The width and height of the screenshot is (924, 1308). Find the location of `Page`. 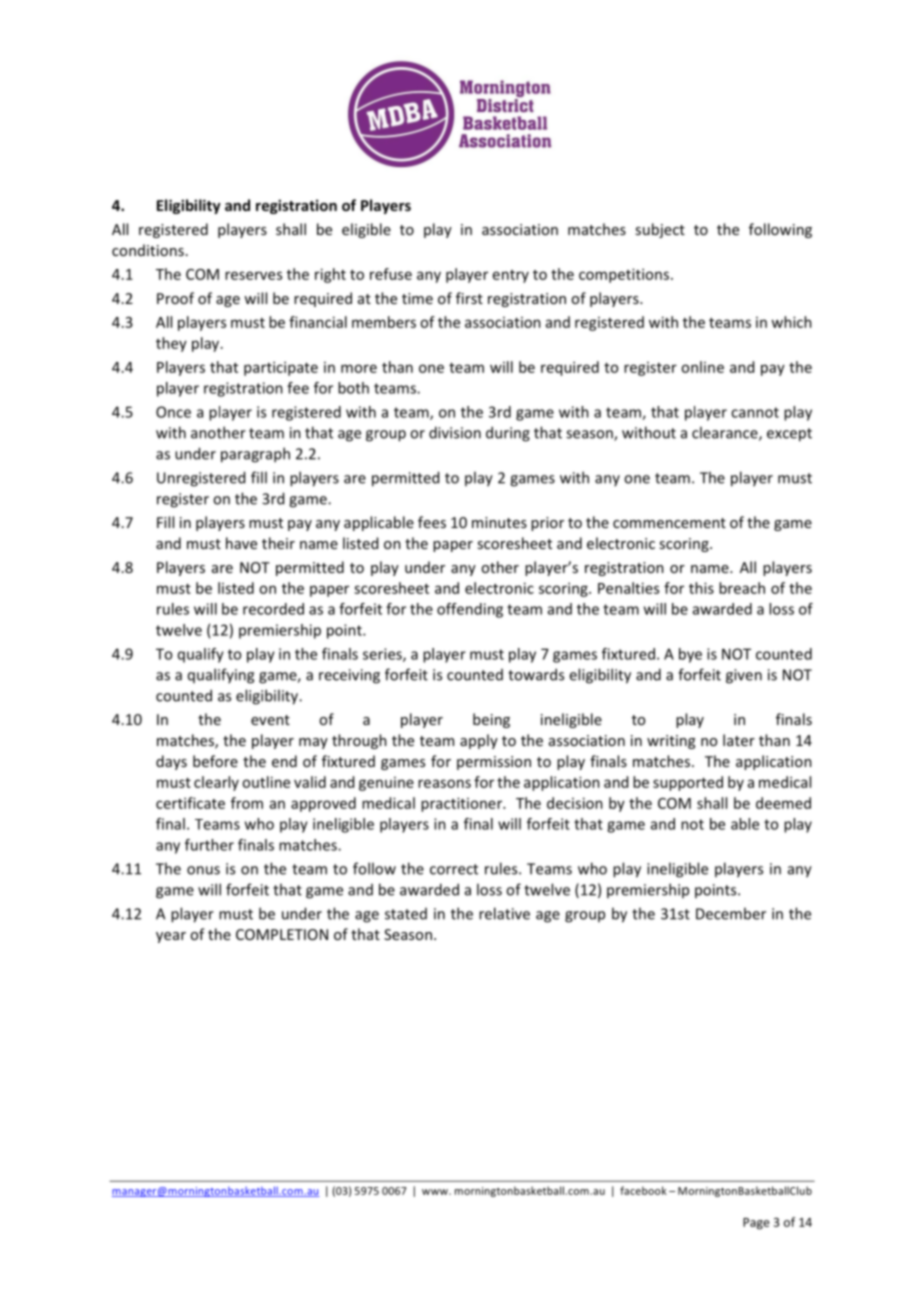

Page is located at coordinates (756, 1224).
